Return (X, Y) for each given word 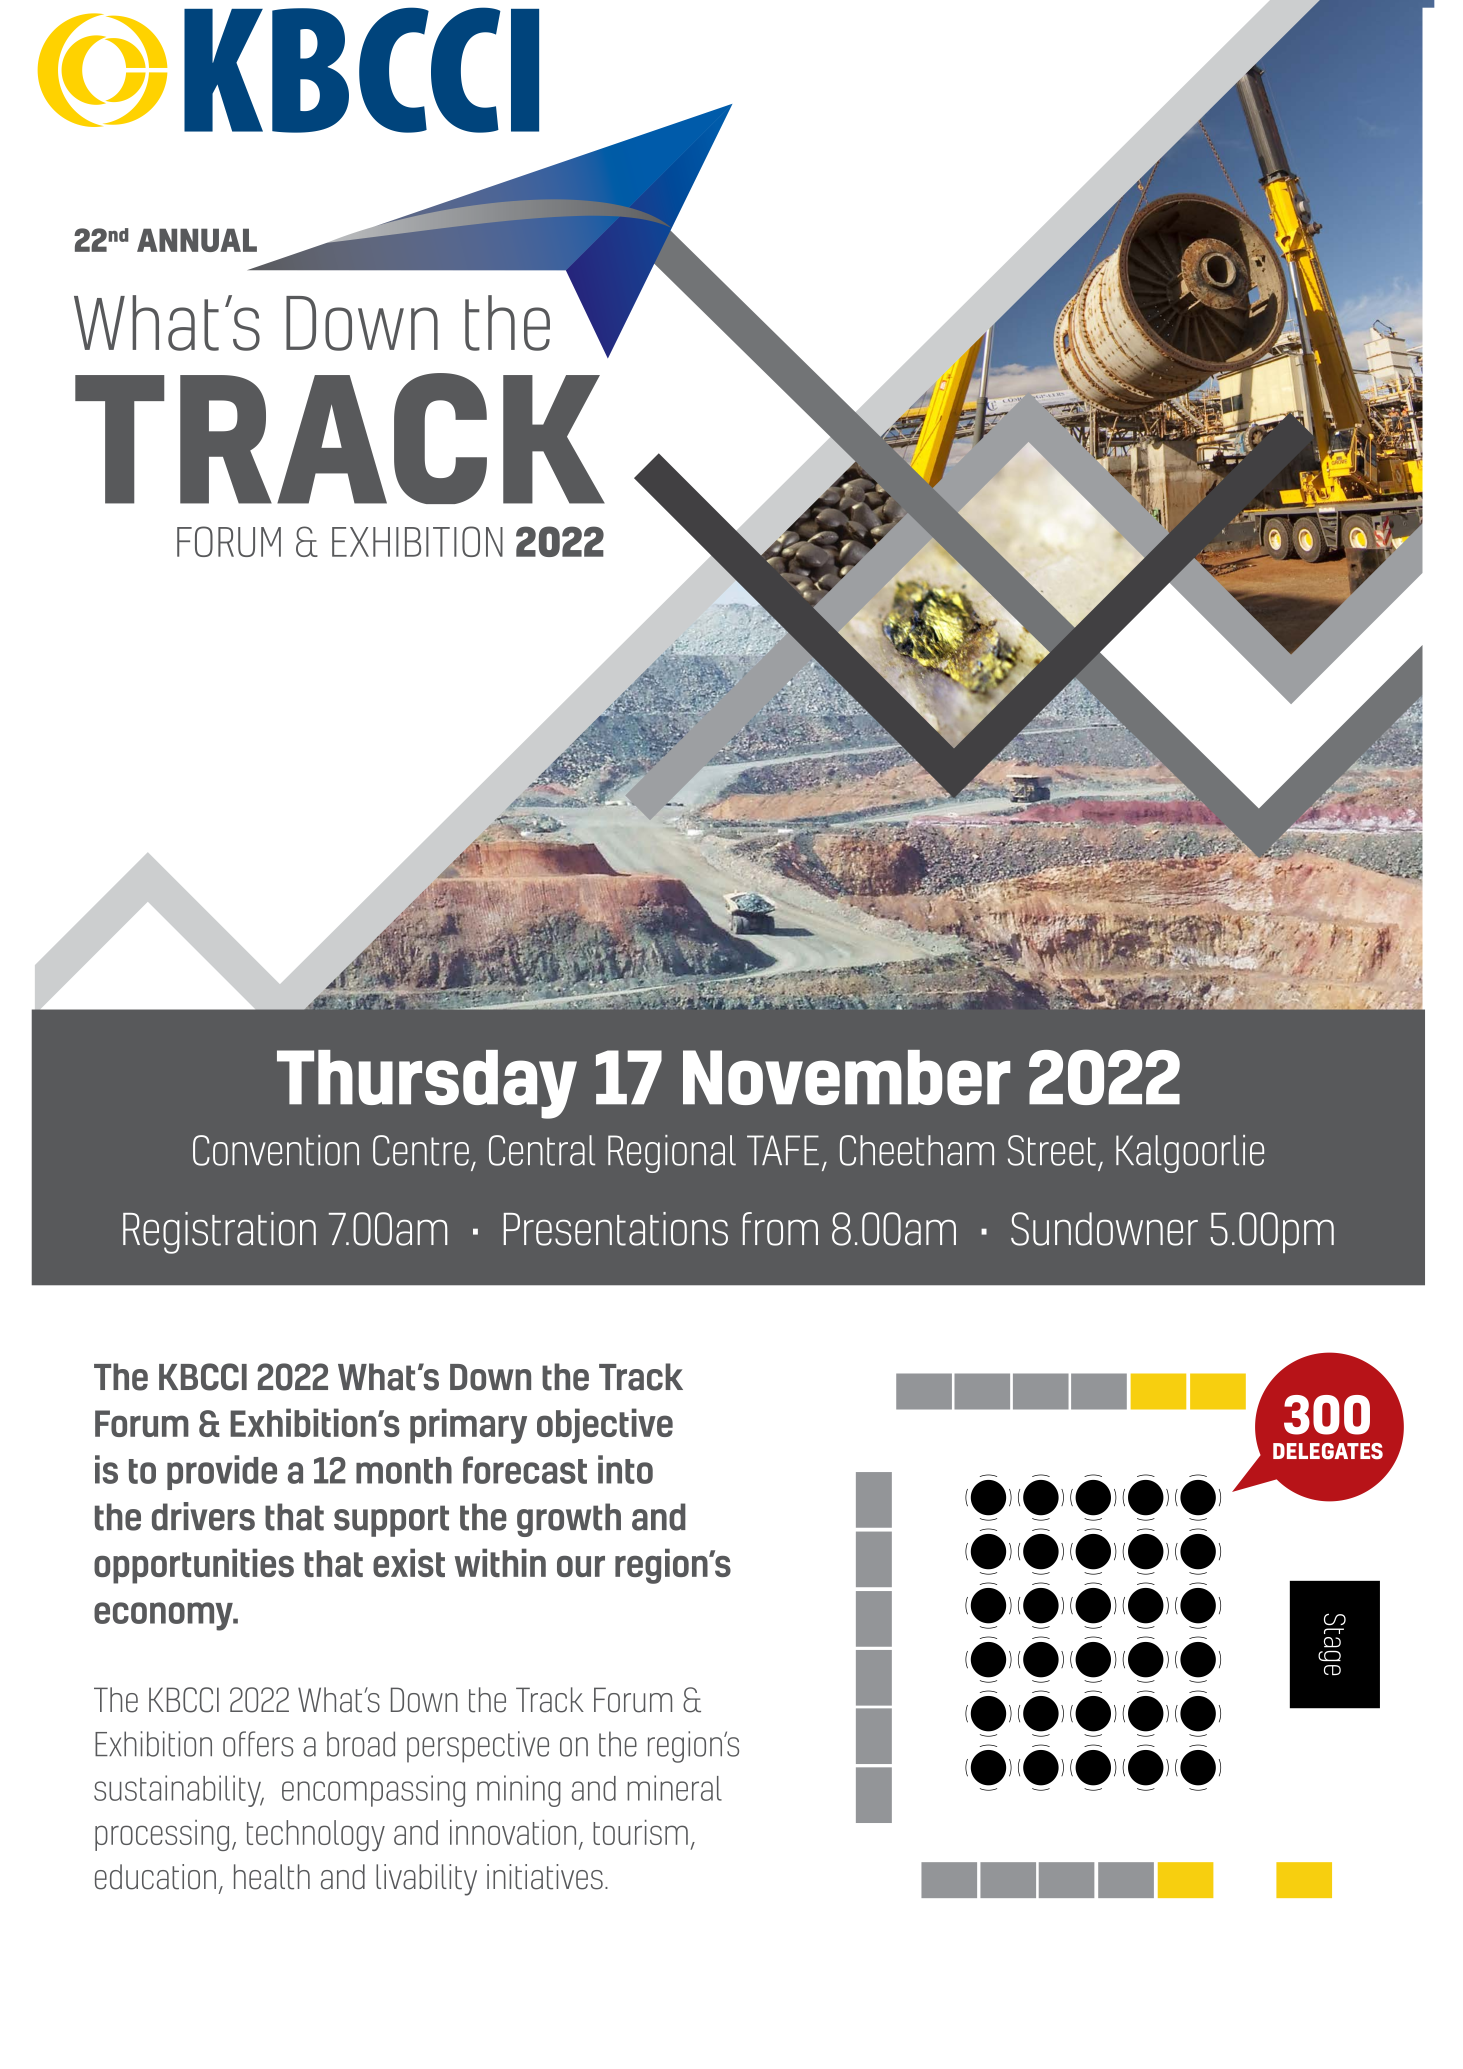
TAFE (783, 1150)
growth (569, 1520)
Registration (219, 1233)
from (780, 1229)
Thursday (427, 1084)
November (846, 1077)
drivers (203, 1516)
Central (542, 1150)
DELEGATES (1328, 1451)
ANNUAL (197, 240)
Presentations (616, 1229)
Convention (276, 1150)
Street (1052, 1150)
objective (605, 1425)
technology (316, 1835)
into (625, 1469)
